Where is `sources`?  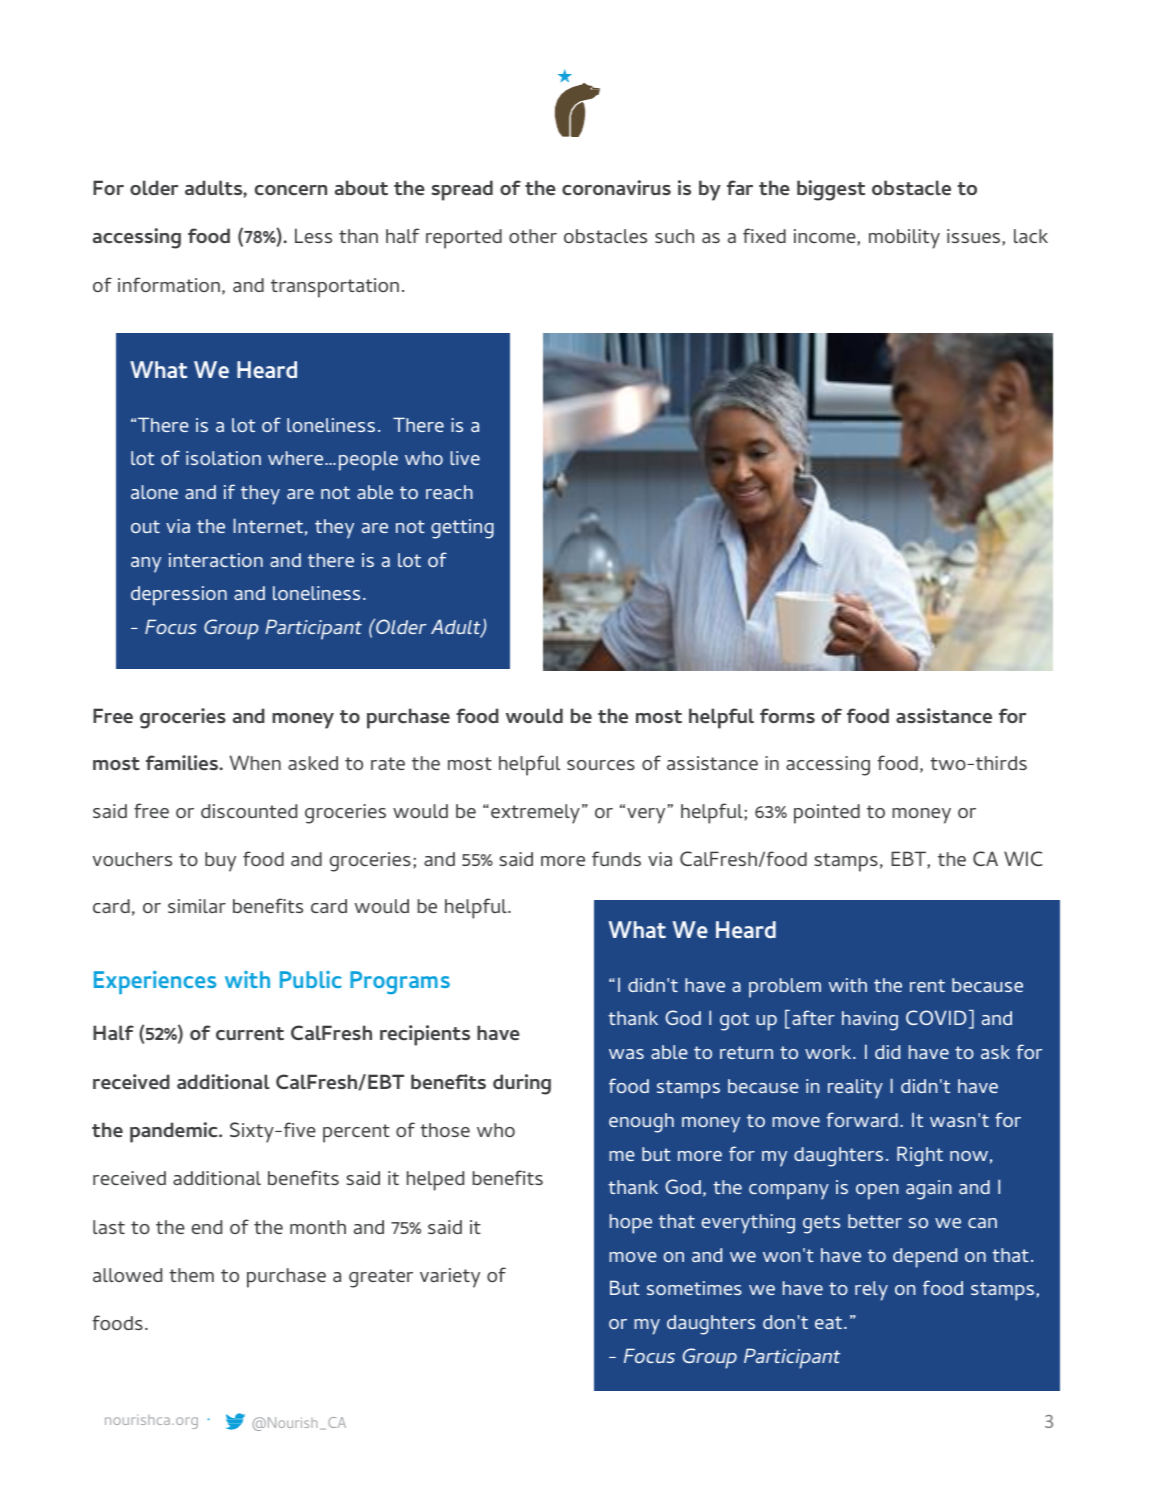 sources is located at coordinates (601, 765).
